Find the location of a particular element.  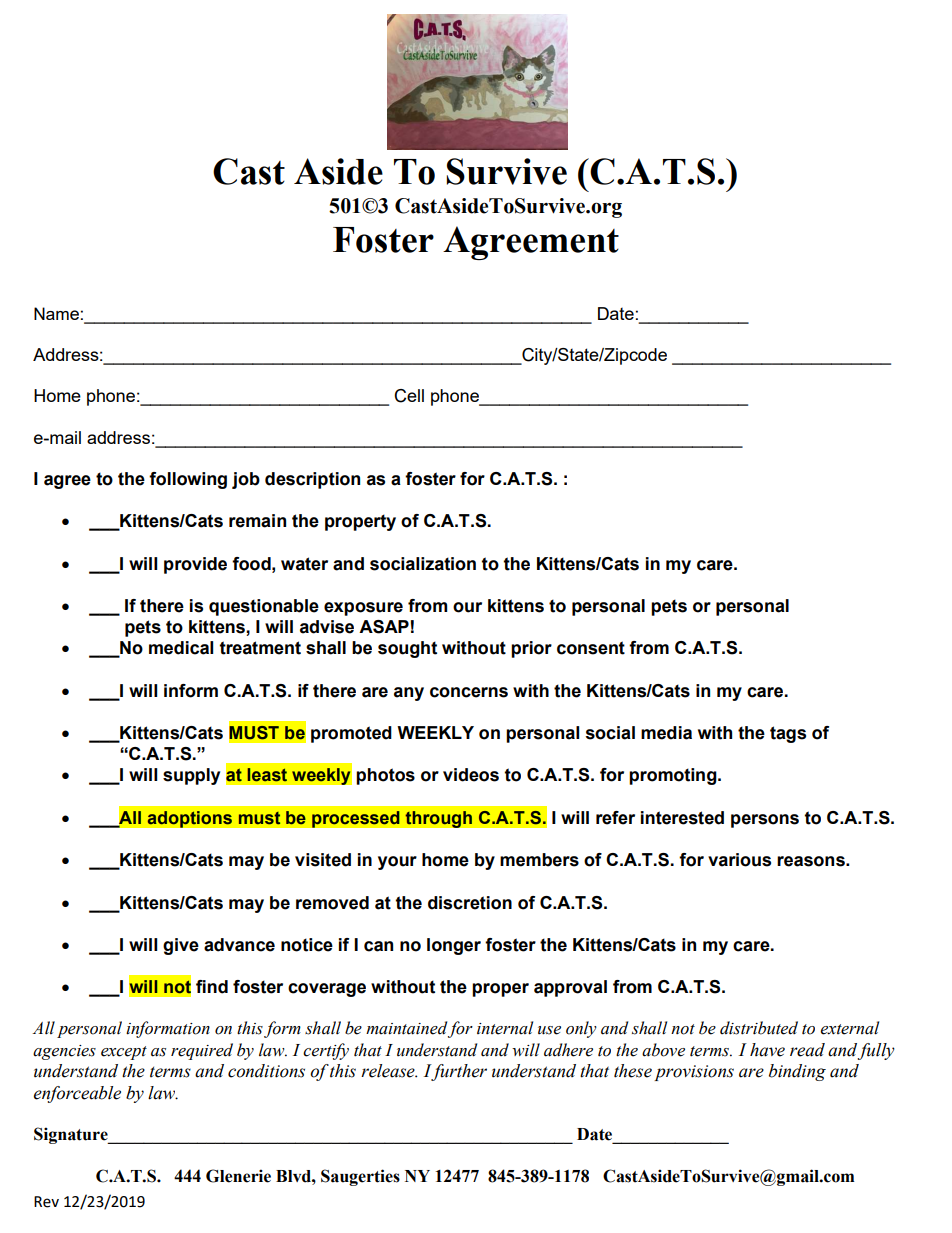

these is located at coordinates (633, 1071).
